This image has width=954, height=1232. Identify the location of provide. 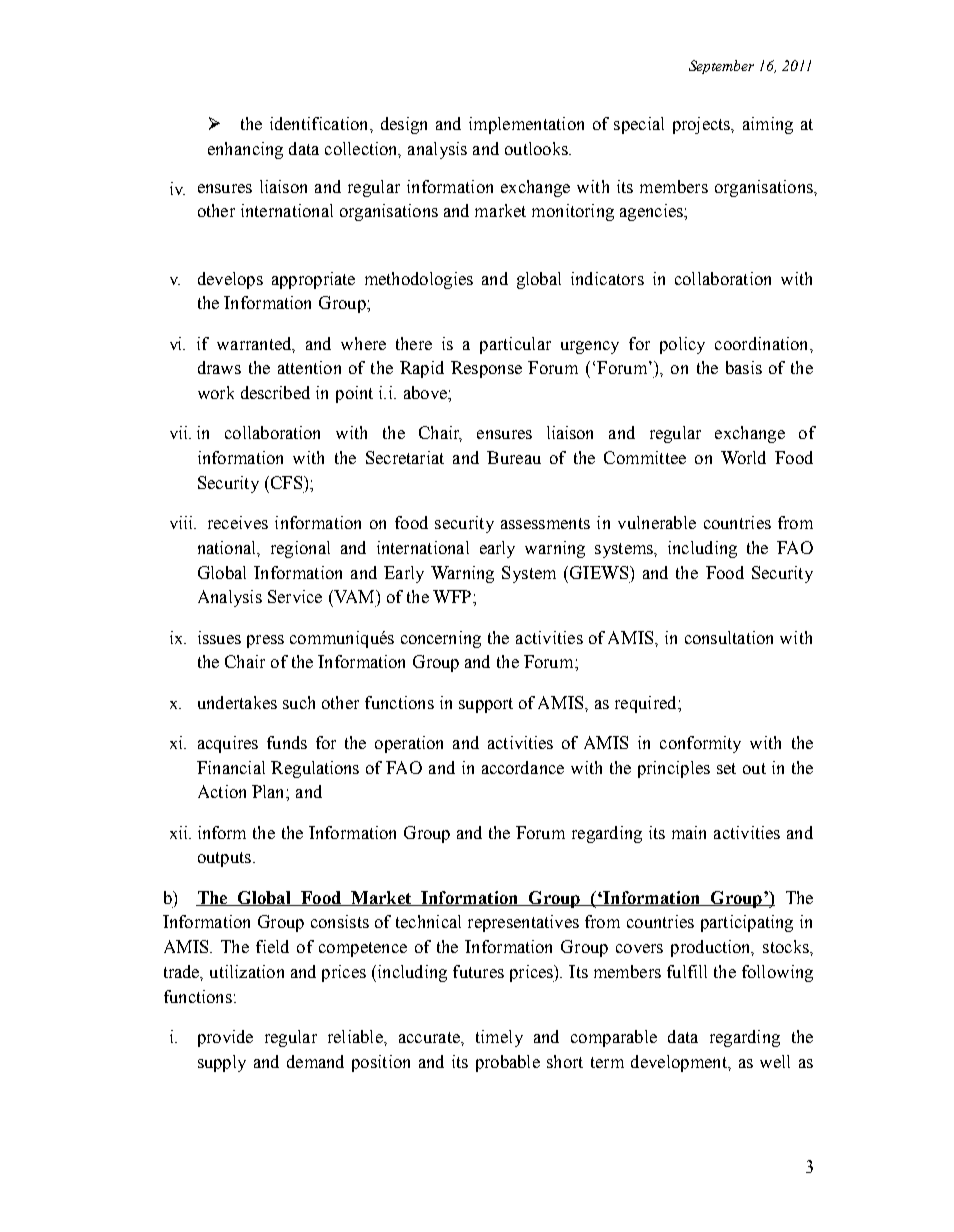
(225, 1038).
